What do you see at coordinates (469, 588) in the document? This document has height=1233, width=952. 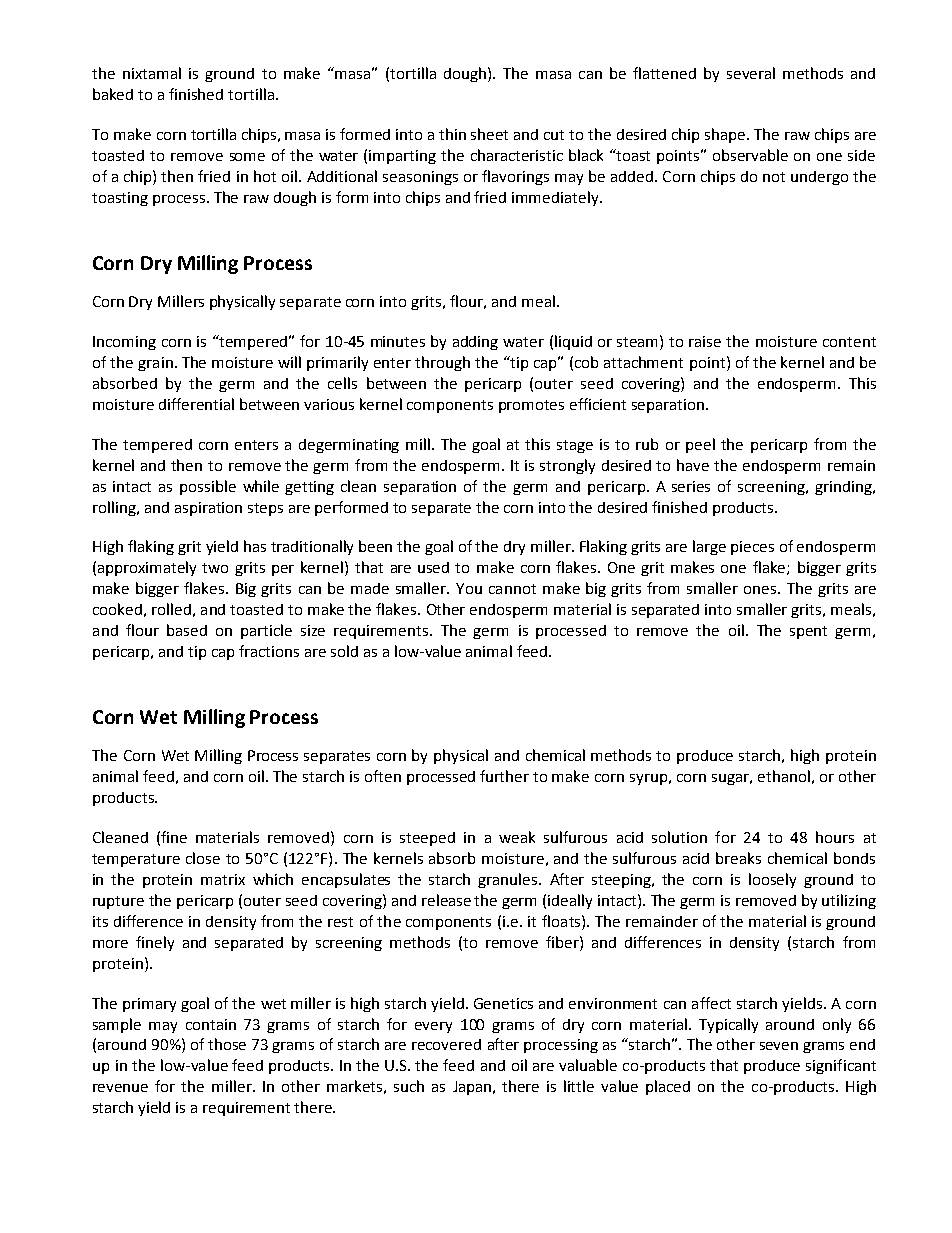 I see `You` at bounding box center [469, 588].
